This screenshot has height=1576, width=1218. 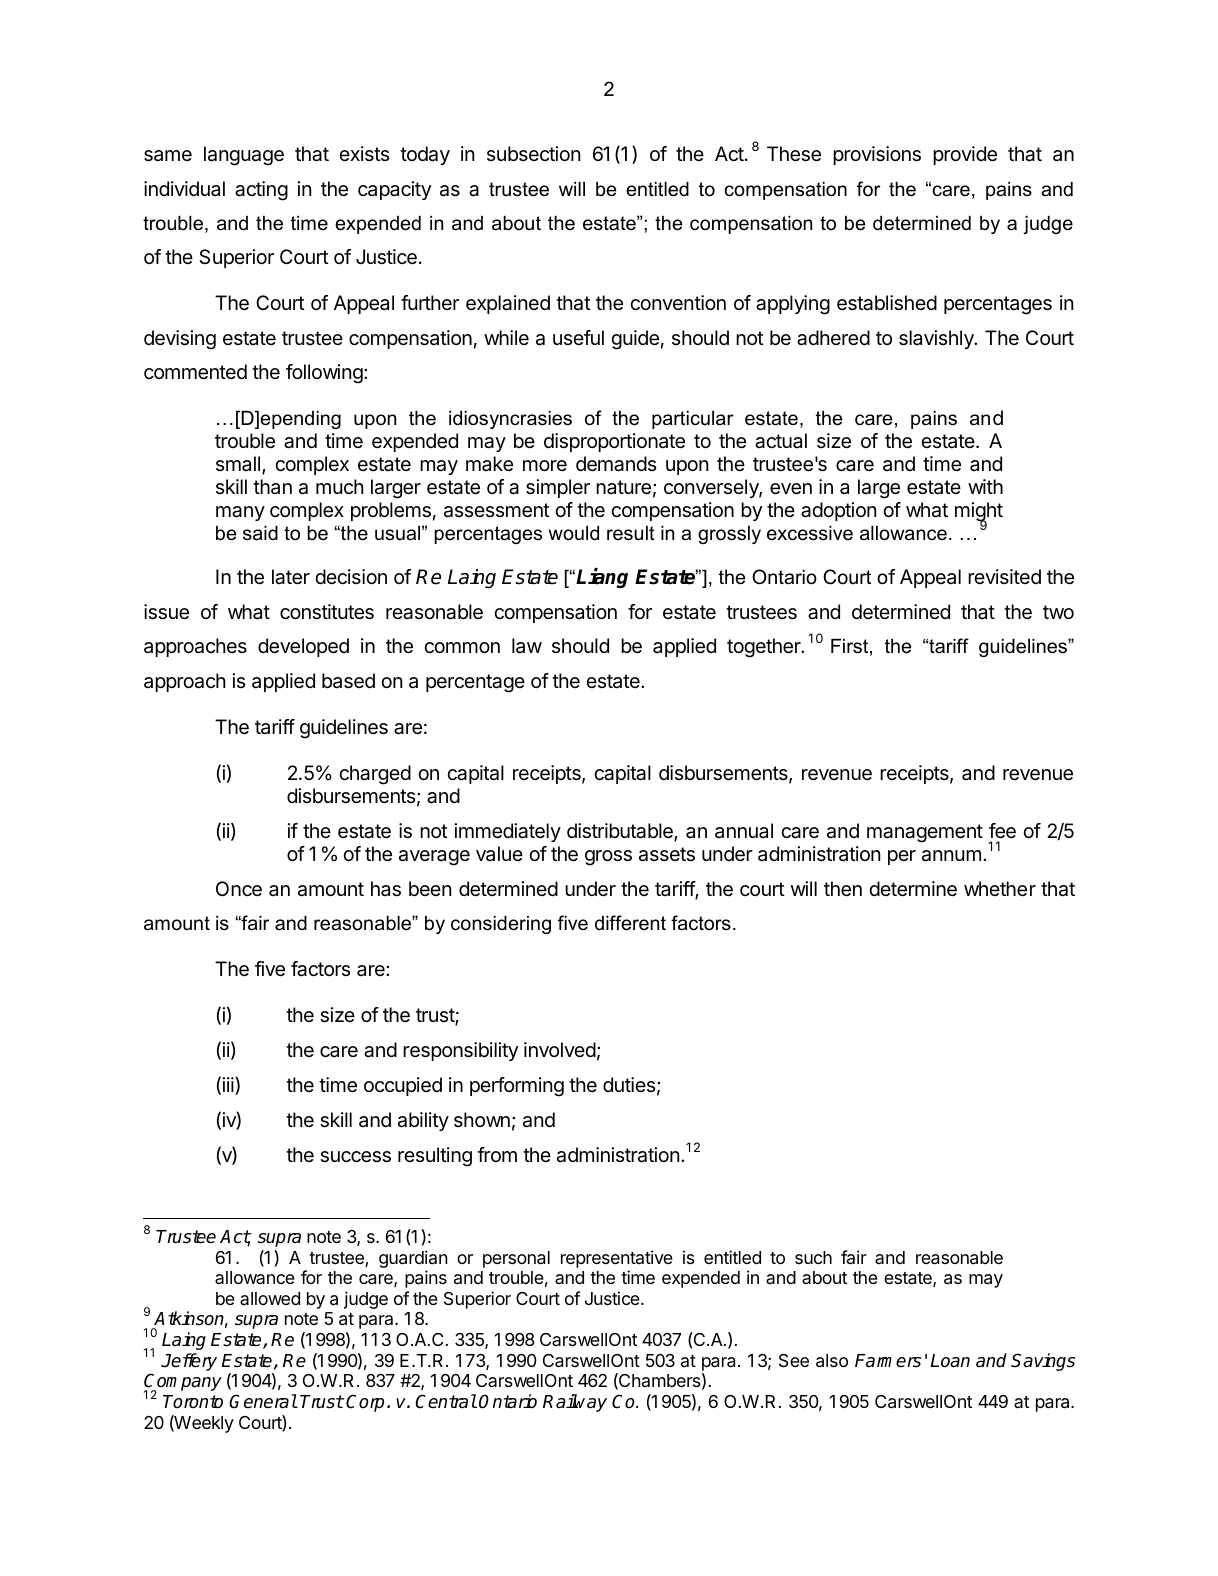 What do you see at coordinates (533, 153) in the screenshot?
I see `subsection` at bounding box center [533, 153].
